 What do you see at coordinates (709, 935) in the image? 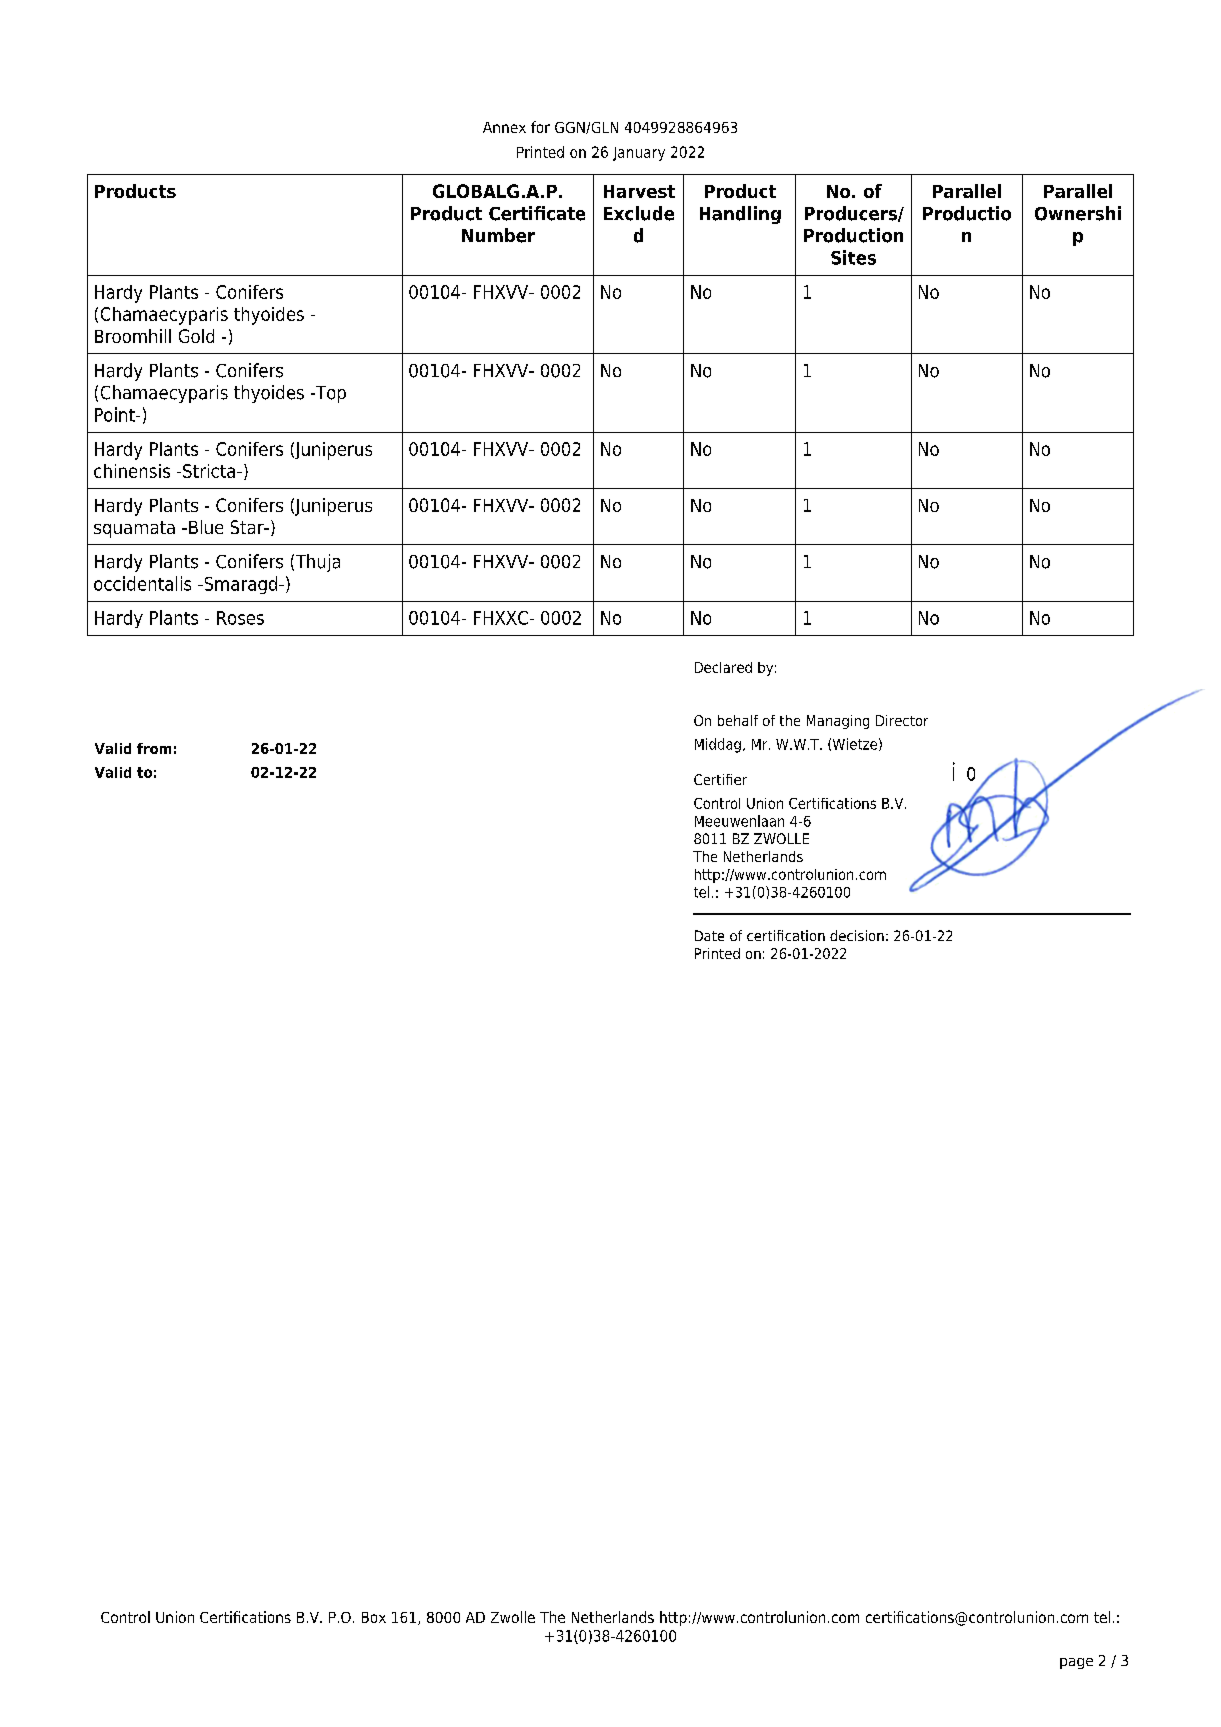
I see `Date` at bounding box center [709, 935].
